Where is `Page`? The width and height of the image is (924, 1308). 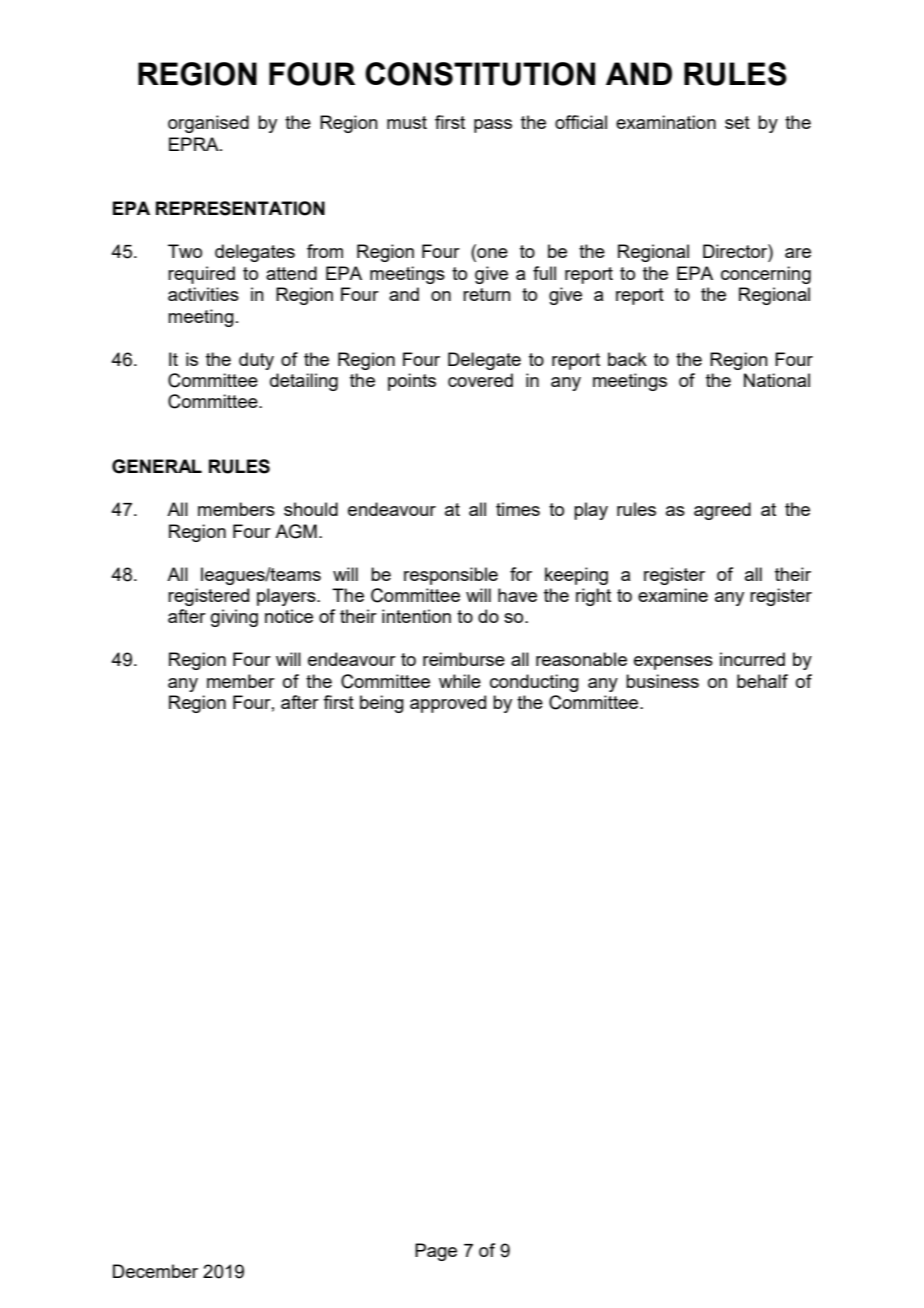
Page is located at coordinates (436, 1252).
